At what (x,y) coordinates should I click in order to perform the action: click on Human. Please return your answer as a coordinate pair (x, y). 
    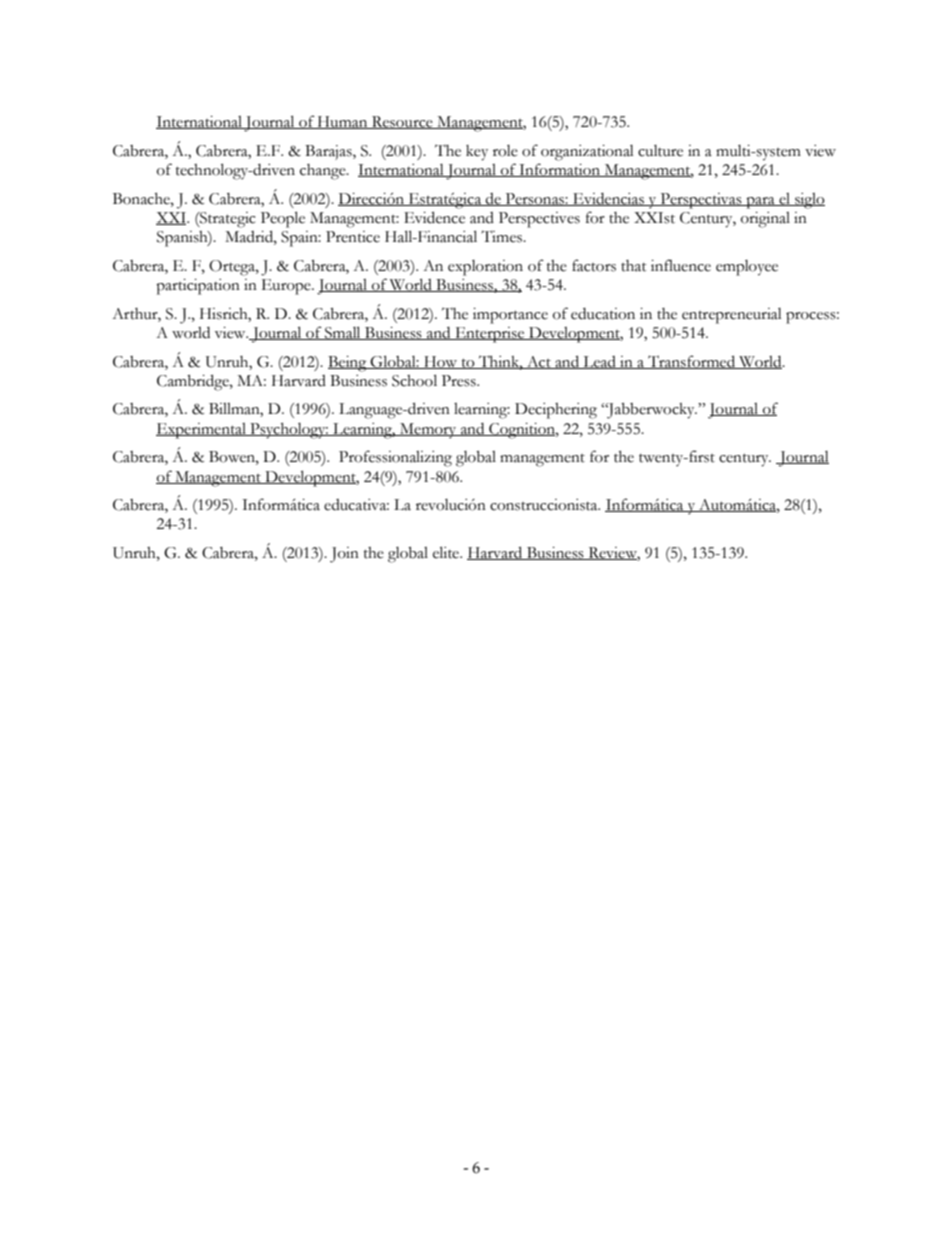
    Looking at the image, I should click on (343, 122).
